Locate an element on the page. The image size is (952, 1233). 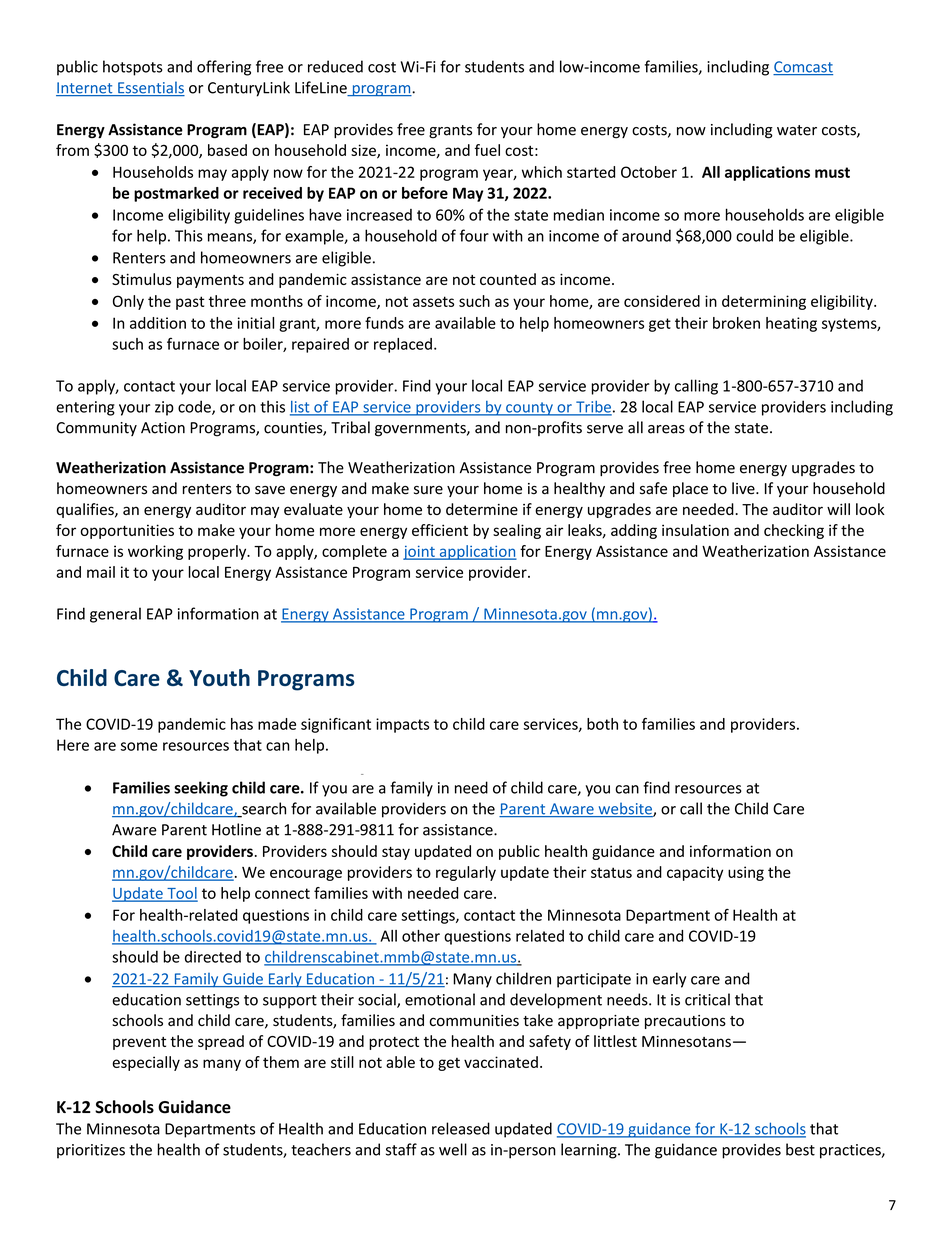
Essentials is located at coordinates (150, 88).
